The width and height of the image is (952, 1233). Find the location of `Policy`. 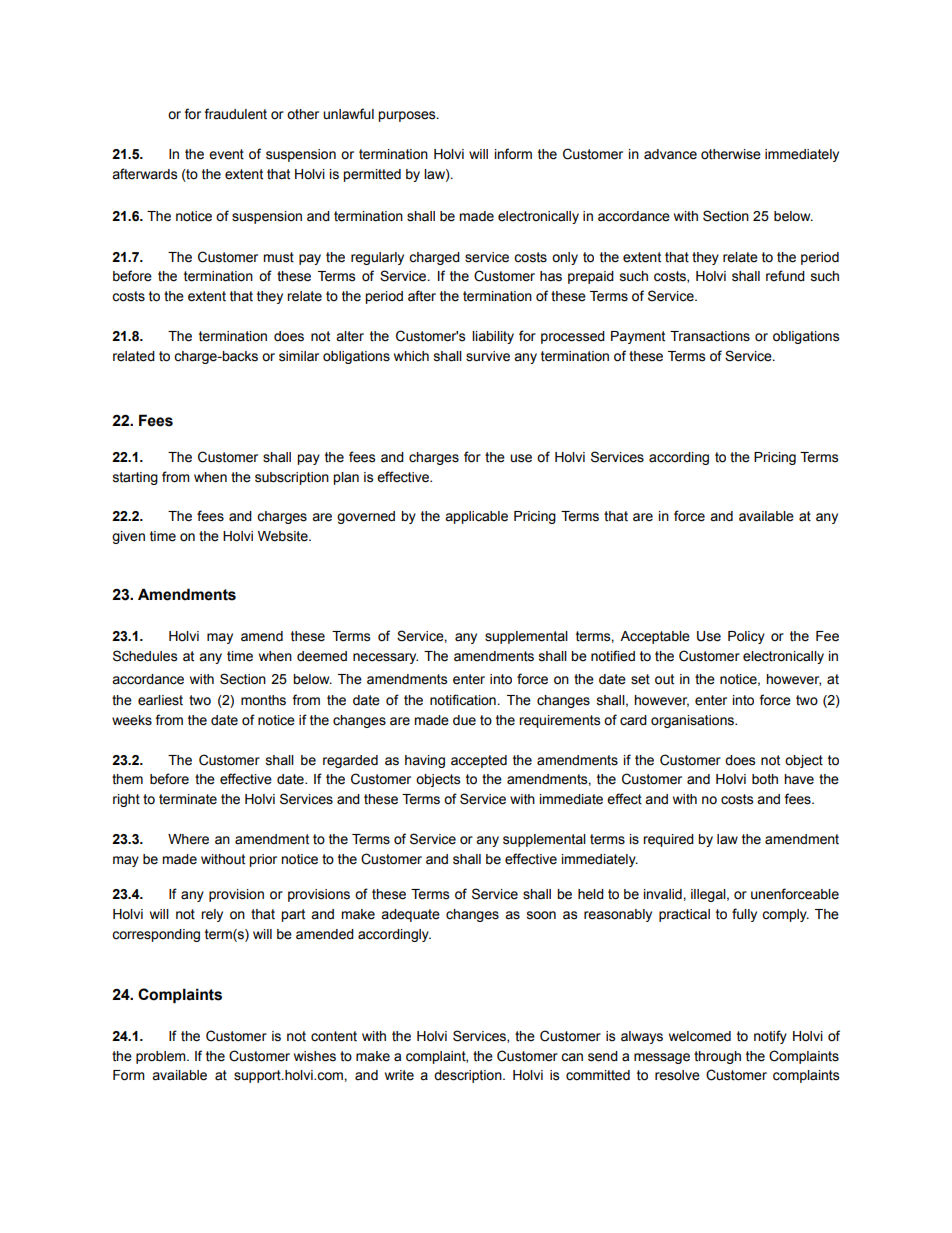

Policy is located at coordinates (746, 637).
